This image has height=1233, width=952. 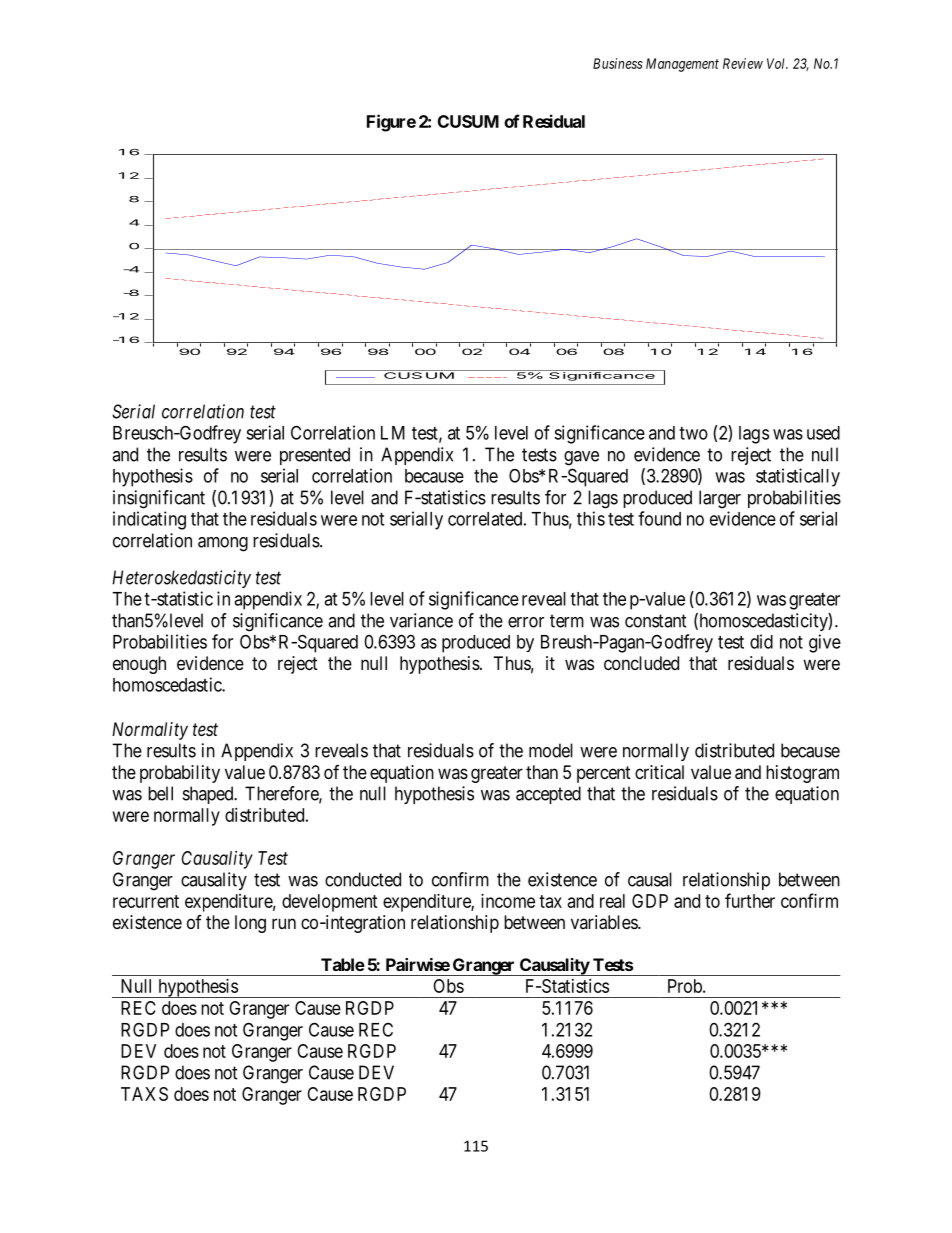 I want to click on Review, so click(x=743, y=63).
